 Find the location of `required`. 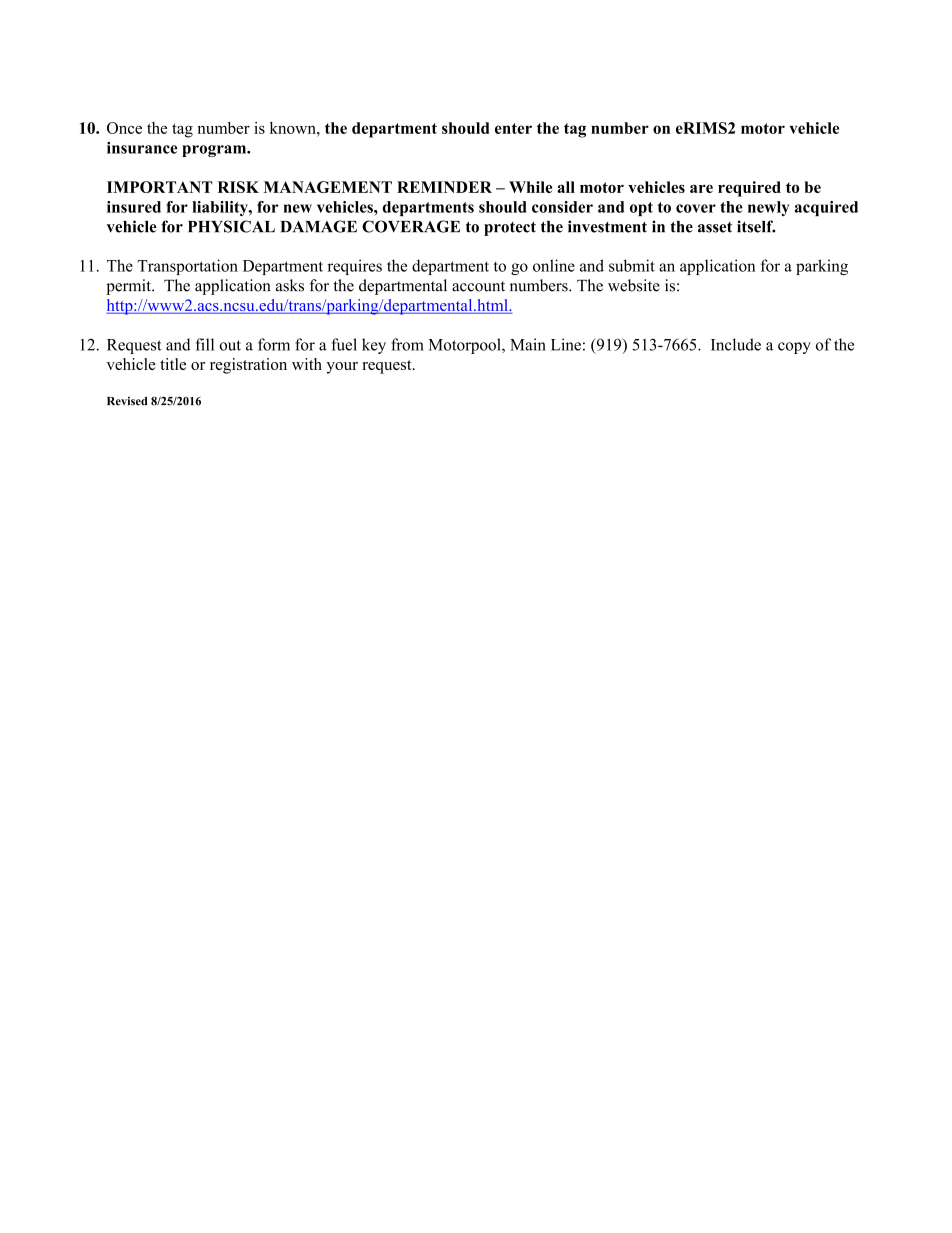

required is located at coordinates (749, 189).
